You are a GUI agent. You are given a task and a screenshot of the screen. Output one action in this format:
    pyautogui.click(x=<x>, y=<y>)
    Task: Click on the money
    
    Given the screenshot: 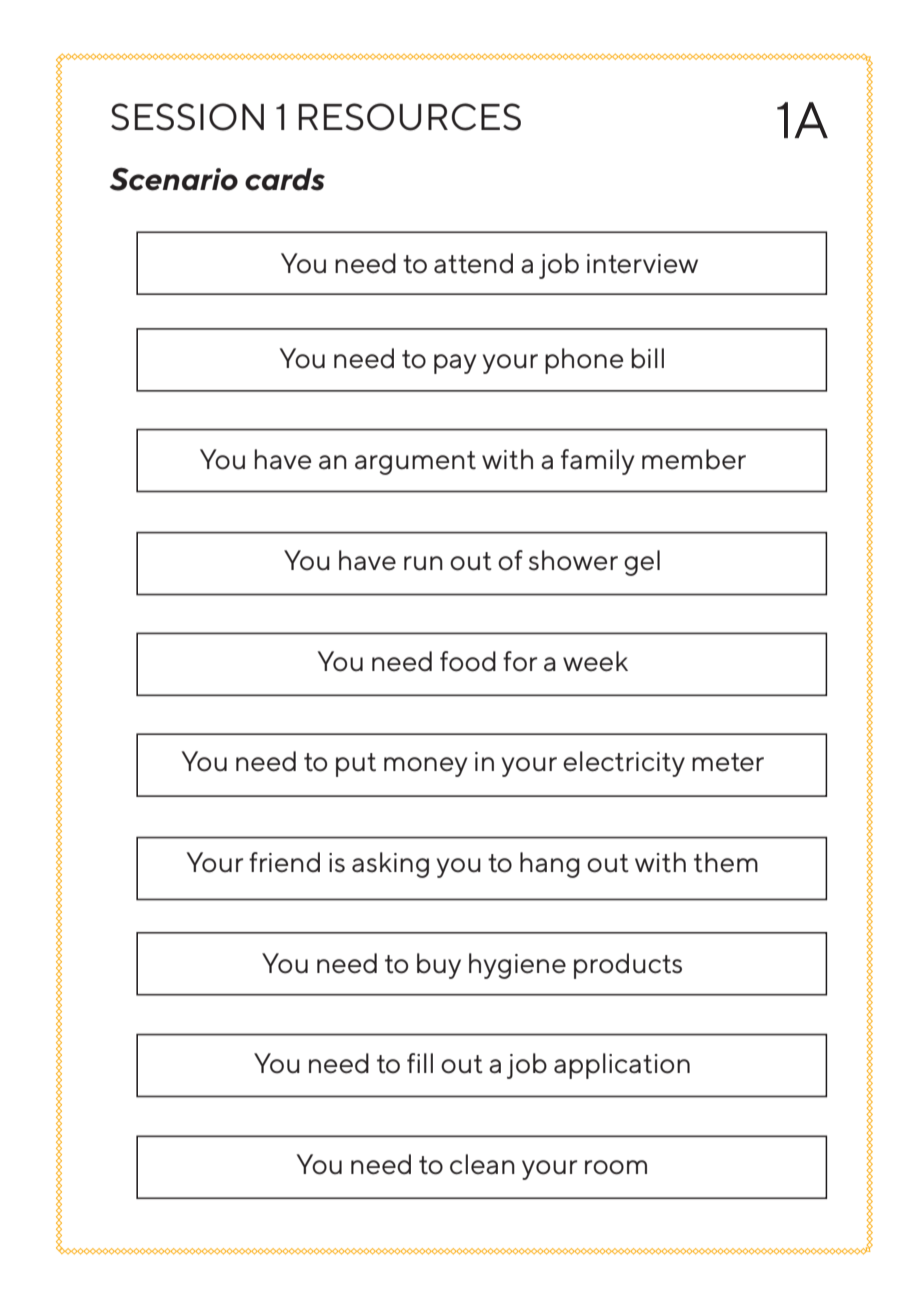 What is the action you would take?
    pyautogui.click(x=426, y=767)
